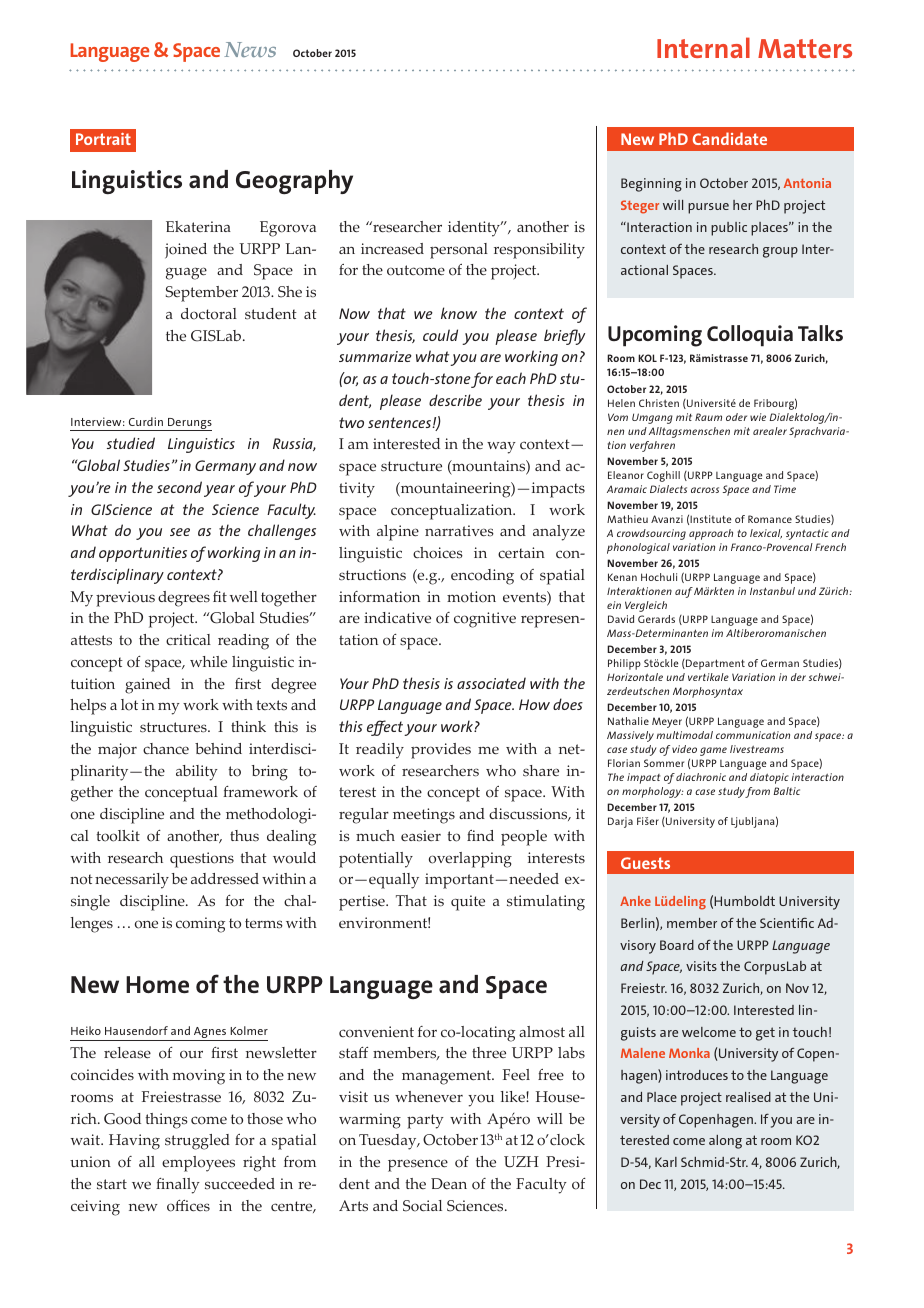 The height and width of the screenshot is (1308, 924). What do you see at coordinates (714, 664) in the screenshot?
I see `Department` at bounding box center [714, 664].
